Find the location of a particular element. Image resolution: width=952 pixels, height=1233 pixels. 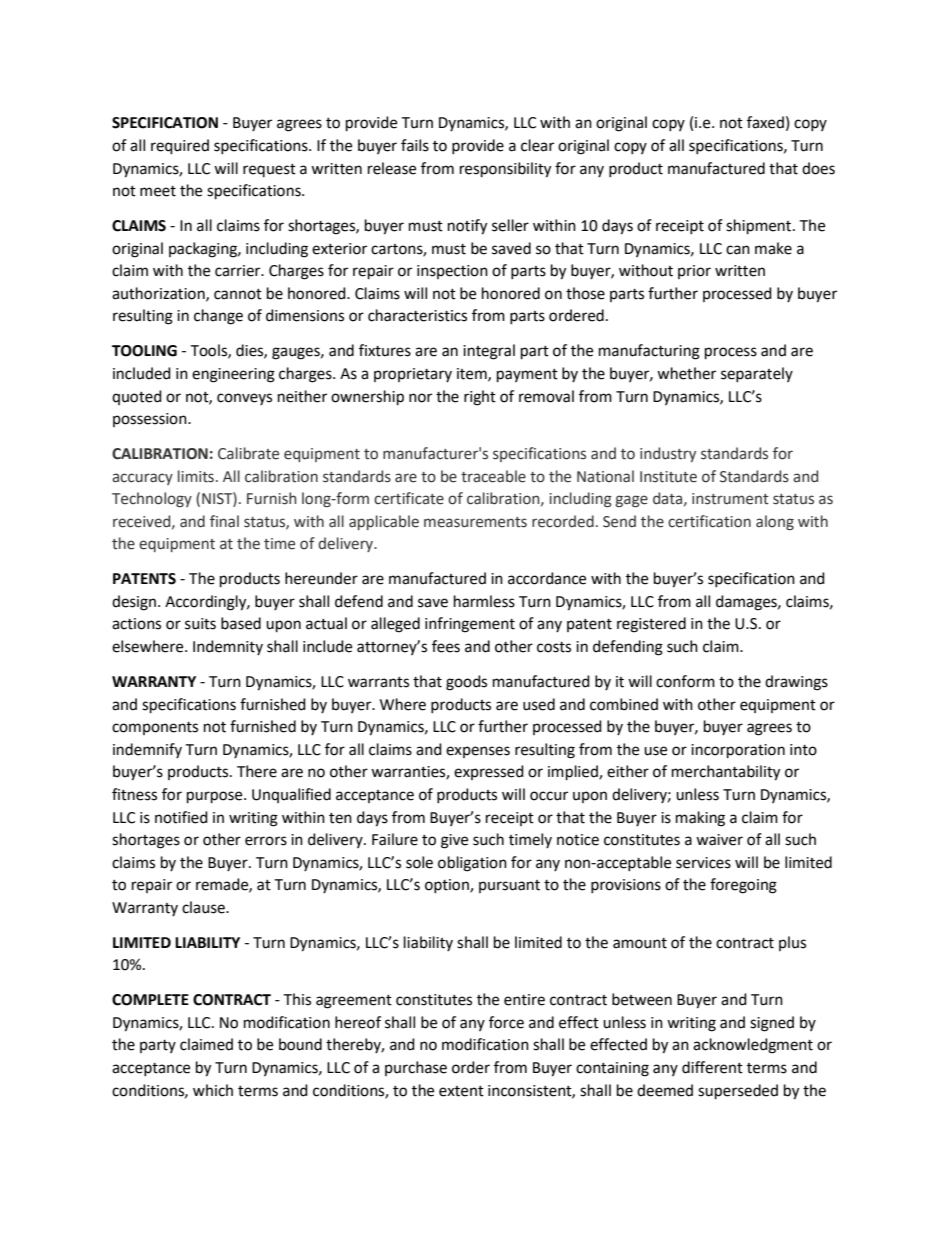

separately is located at coordinates (757, 374).
